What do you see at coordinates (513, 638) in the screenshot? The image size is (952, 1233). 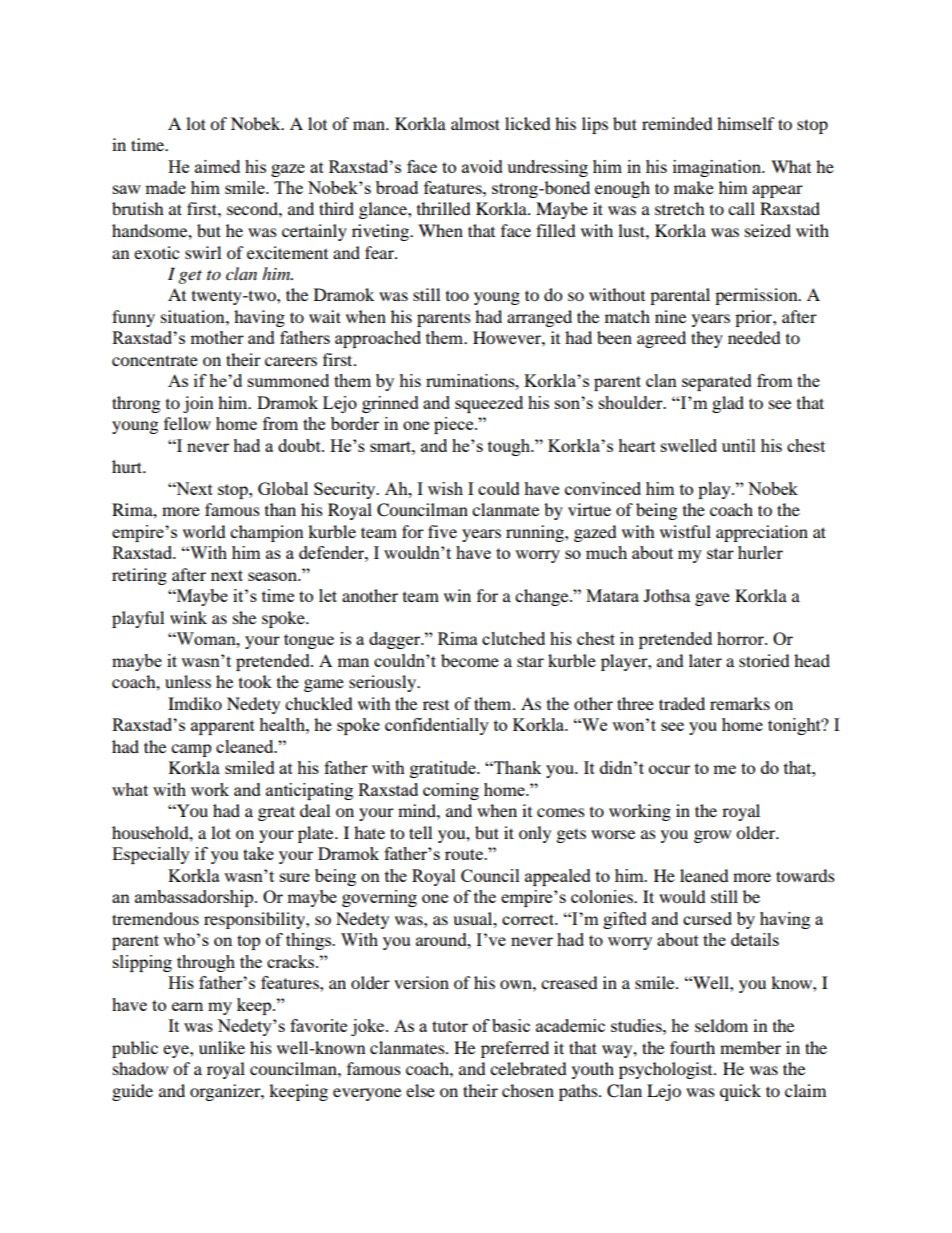 I see `clutched` at bounding box center [513, 638].
